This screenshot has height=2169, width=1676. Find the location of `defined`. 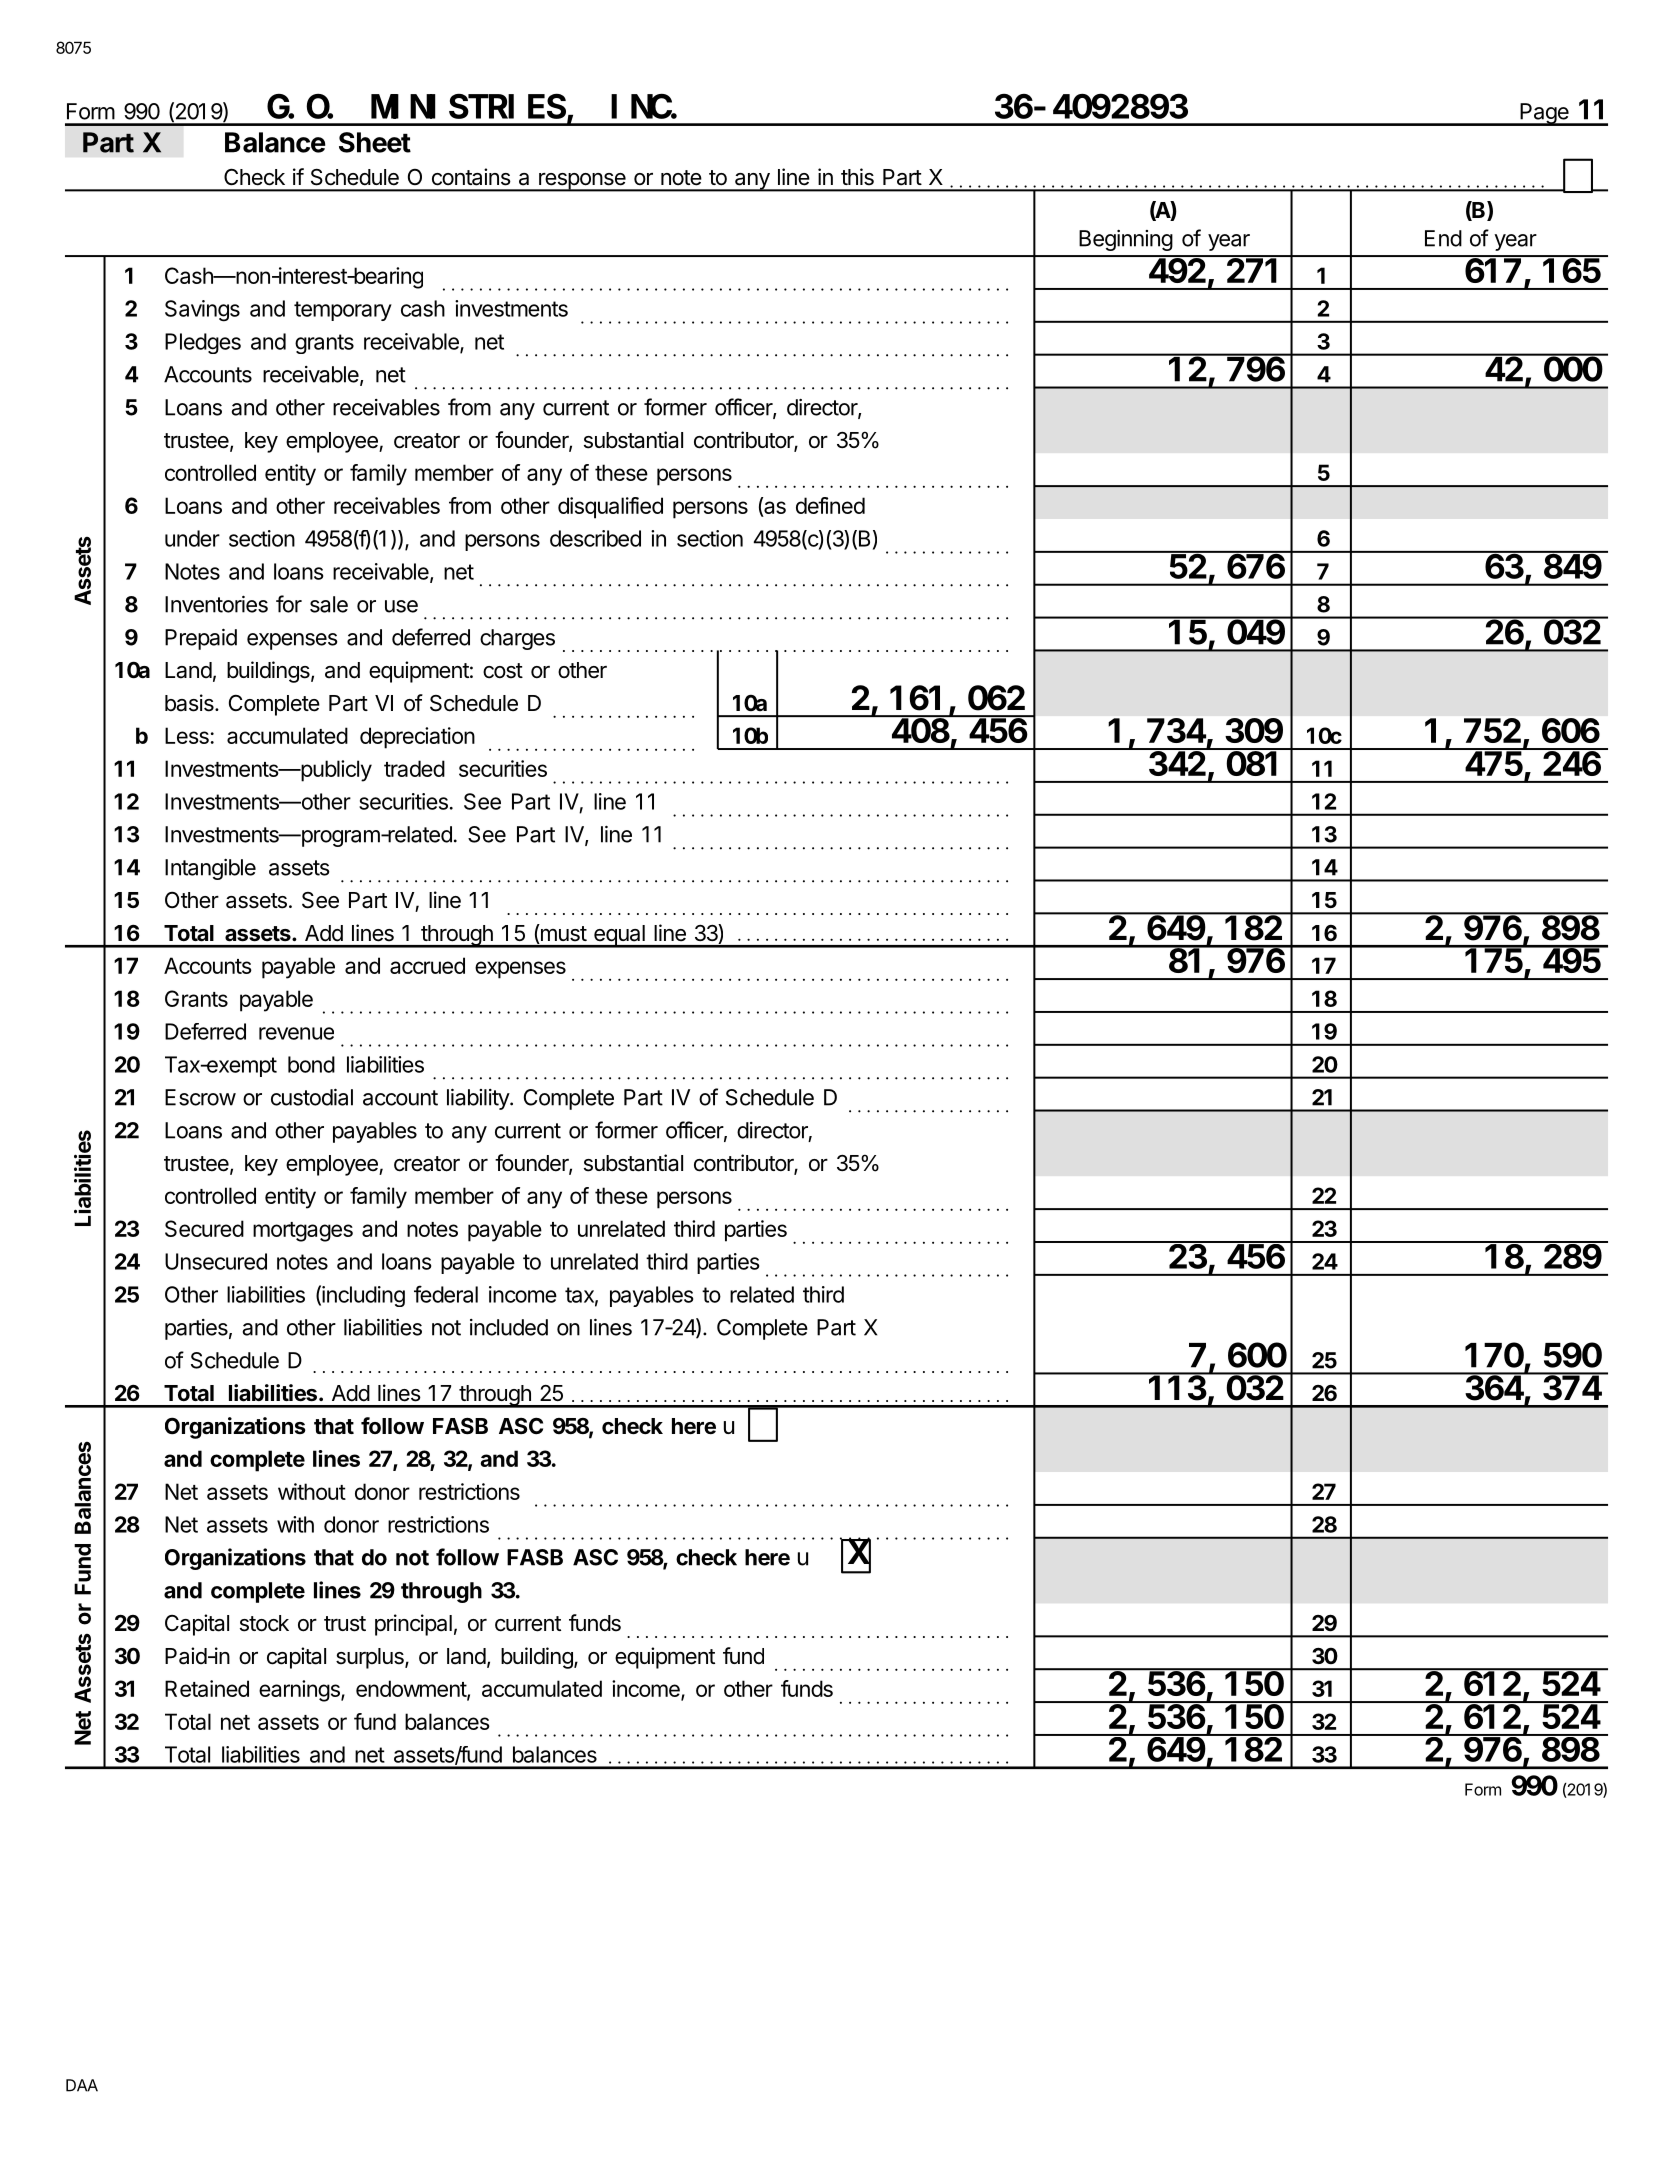

defined is located at coordinates (830, 505).
